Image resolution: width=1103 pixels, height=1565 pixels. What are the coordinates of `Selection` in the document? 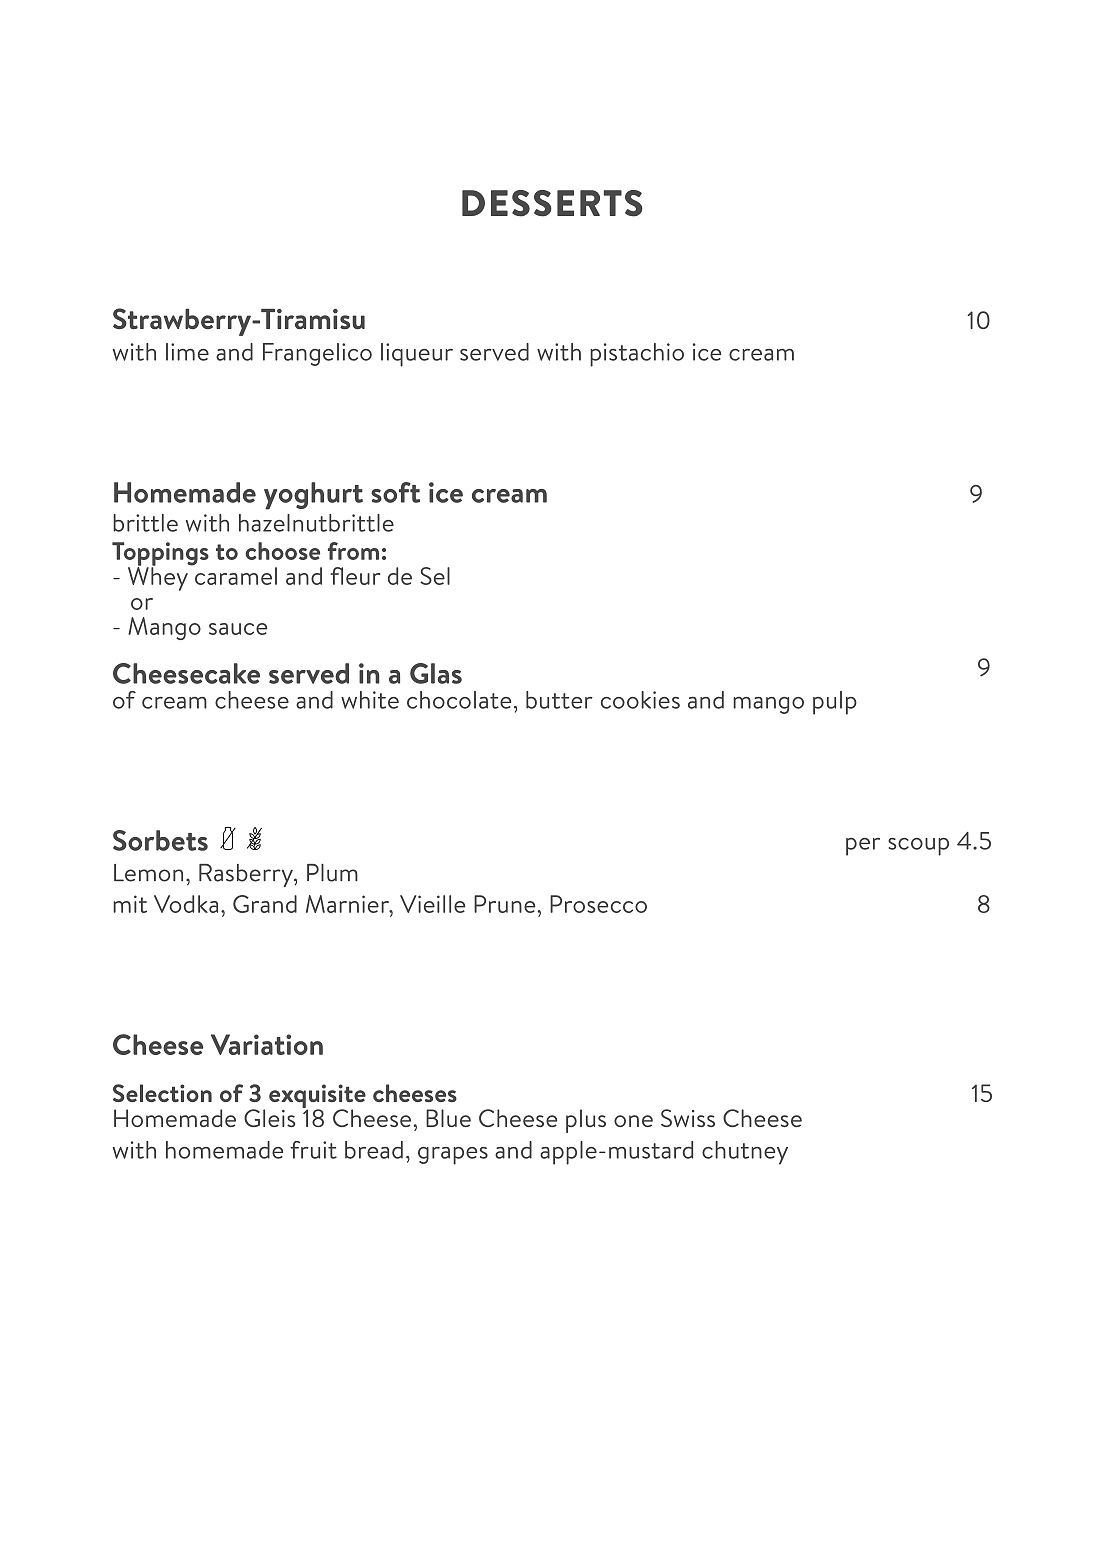 It's located at (162, 1093).
